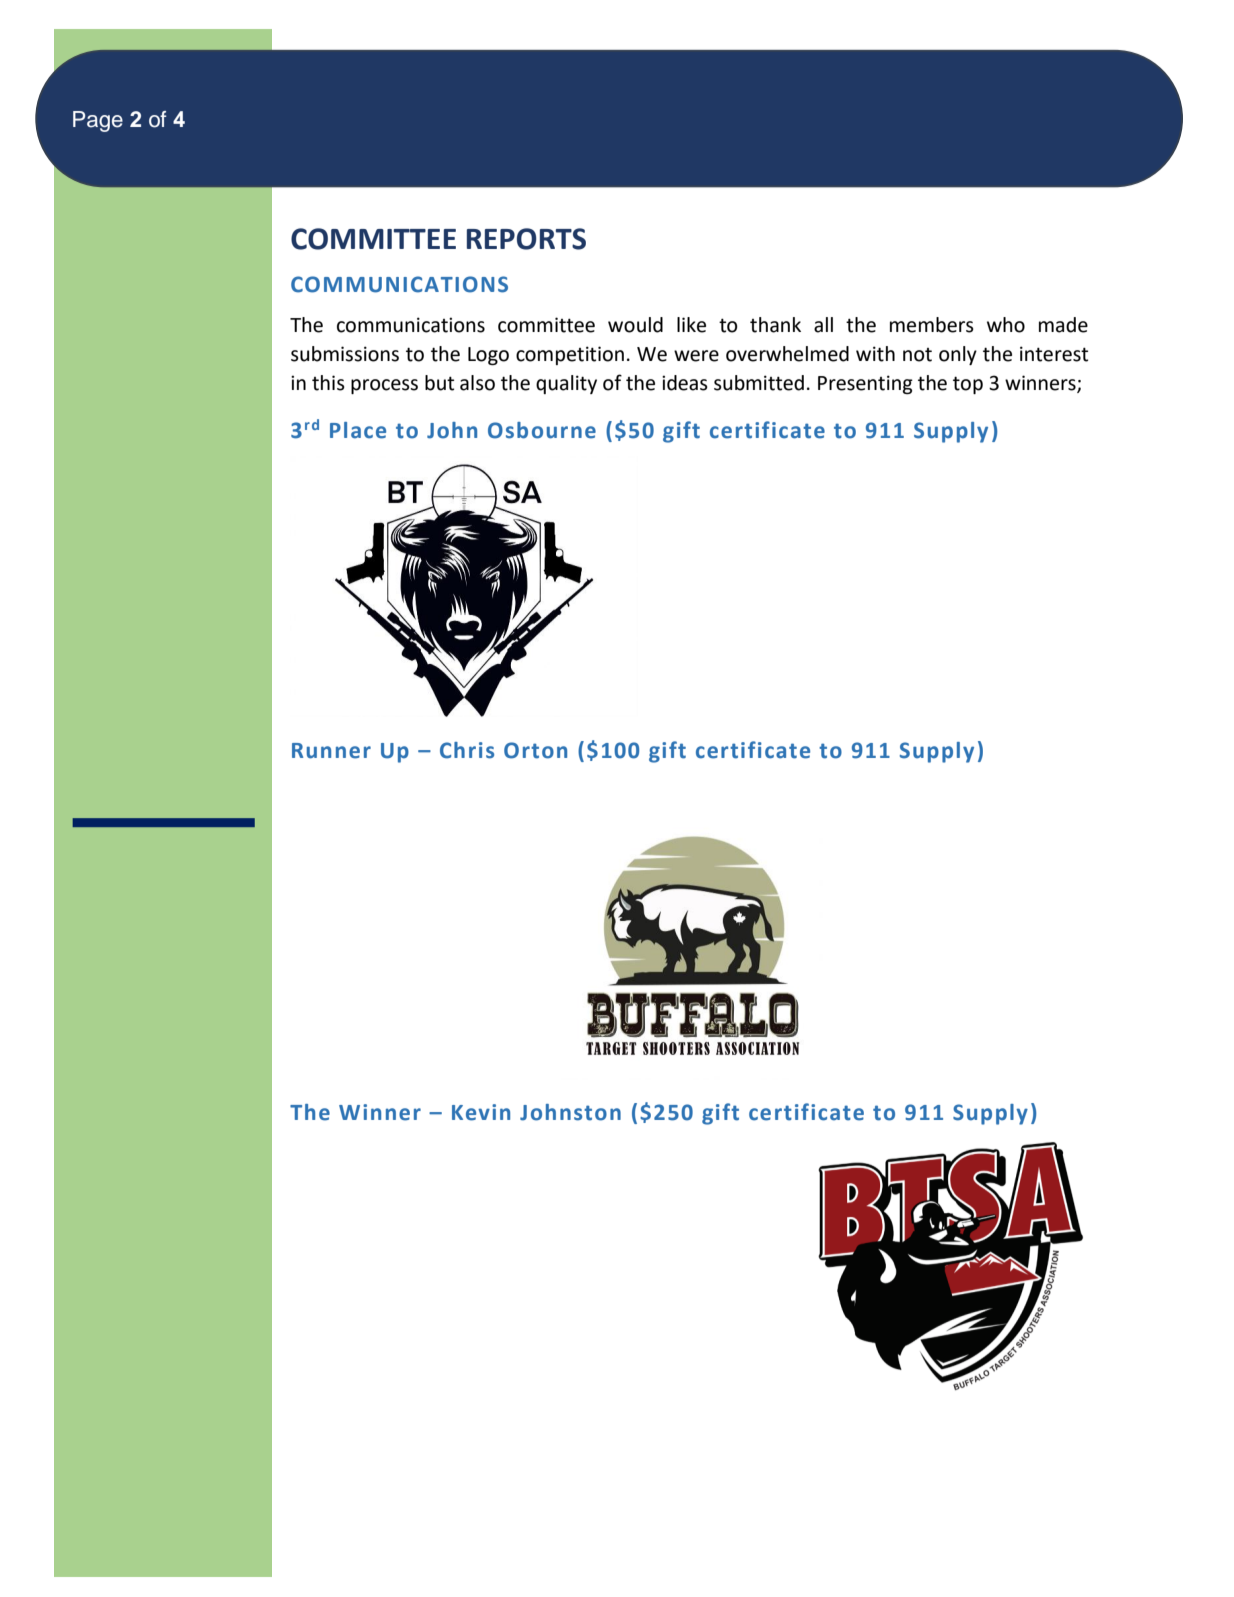  Describe the element at coordinates (932, 325) in the screenshot. I see `members` at that location.
